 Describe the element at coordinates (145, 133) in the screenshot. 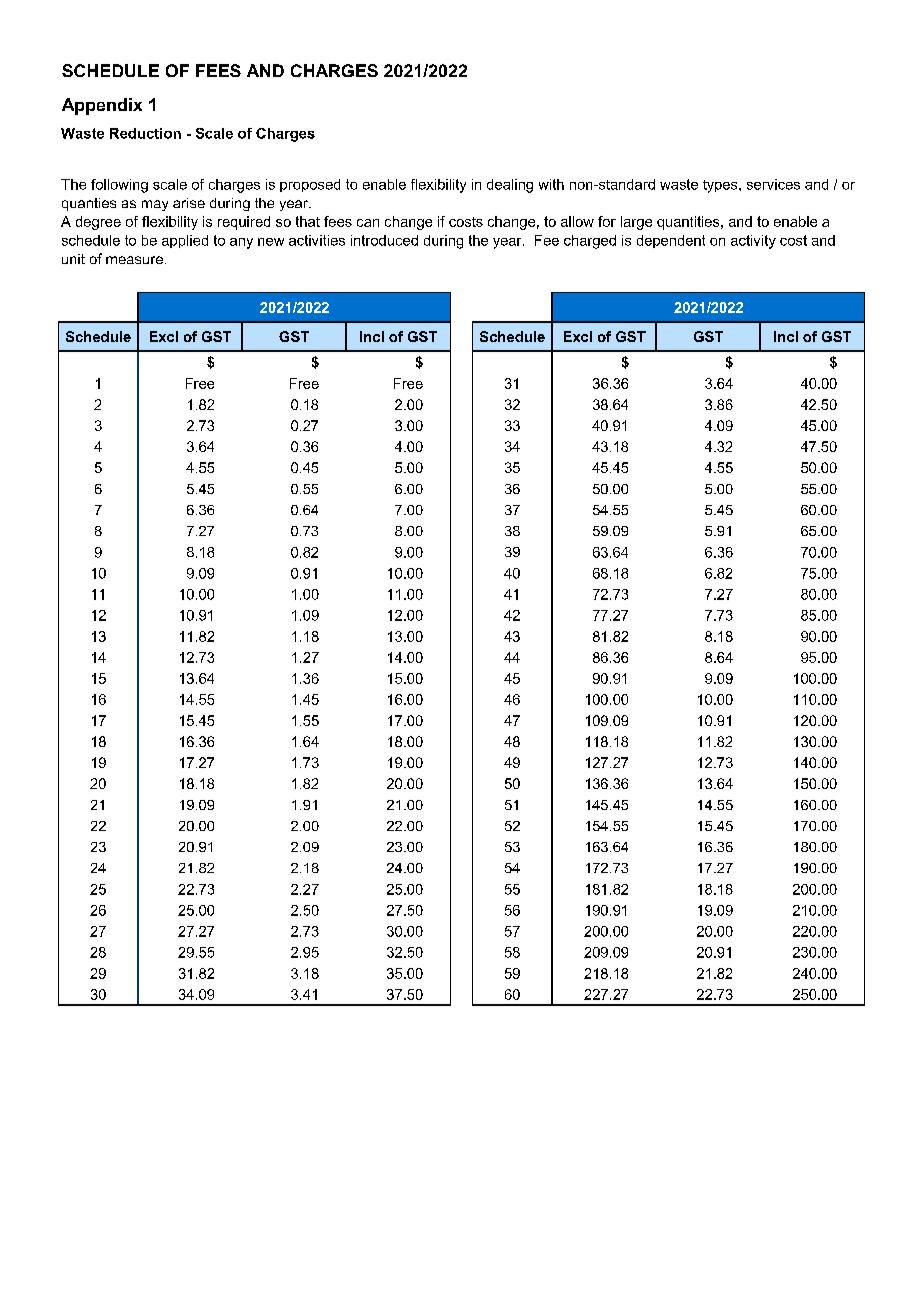

I see `Reduction` at that location.
